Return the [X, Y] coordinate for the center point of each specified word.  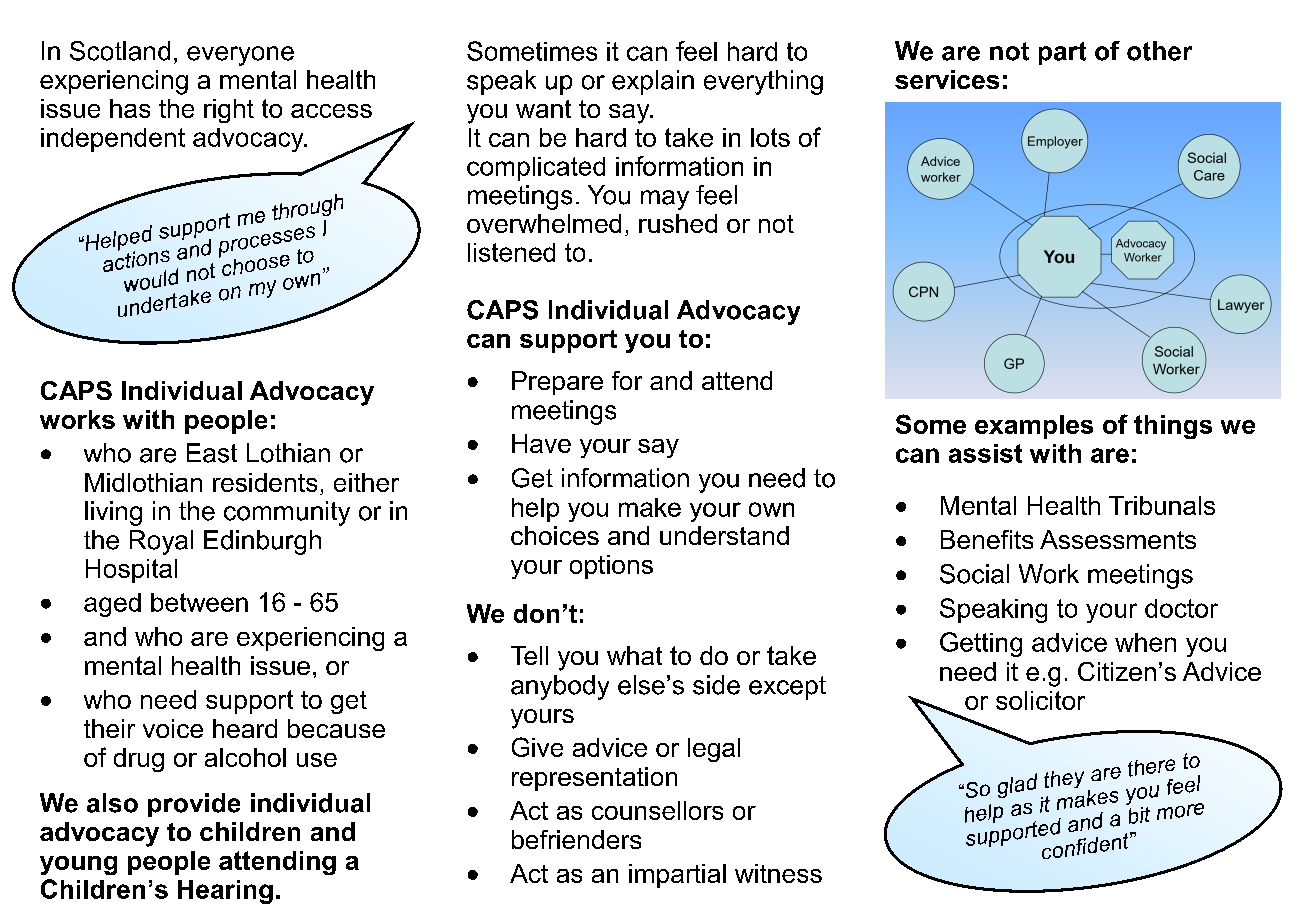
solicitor [1040, 700]
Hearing [225, 892]
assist [985, 453]
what [634, 655]
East [212, 453]
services [947, 79]
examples [1034, 427]
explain [653, 82]
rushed [678, 223]
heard [245, 728]
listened [511, 252]
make [650, 507]
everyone [240, 56]
